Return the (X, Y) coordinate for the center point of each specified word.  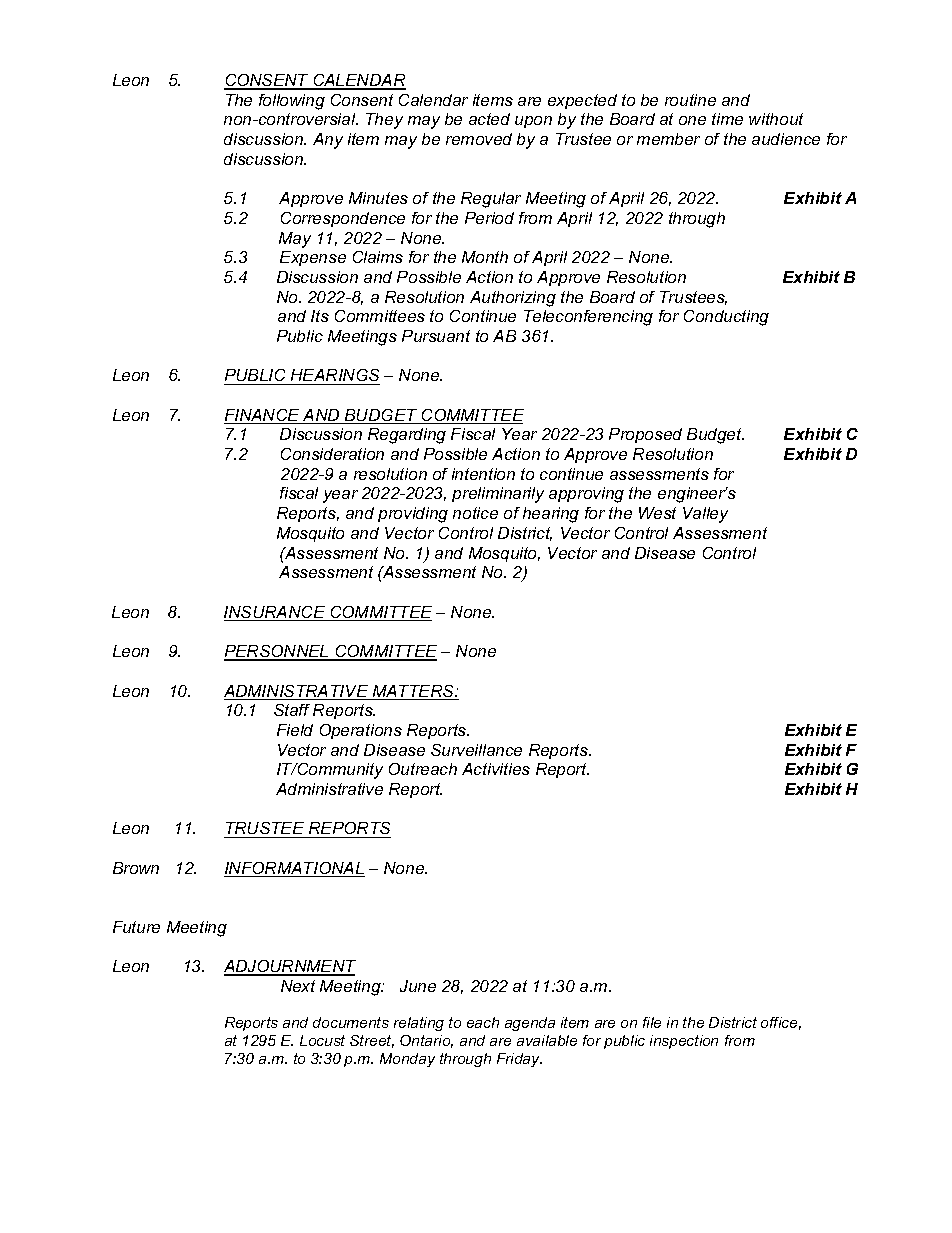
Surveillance (476, 750)
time (727, 119)
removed (479, 139)
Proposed (645, 435)
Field (295, 730)
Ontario (426, 1041)
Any (328, 141)
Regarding (407, 436)
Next (298, 986)
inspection (684, 1042)
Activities (496, 769)
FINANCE (263, 416)
